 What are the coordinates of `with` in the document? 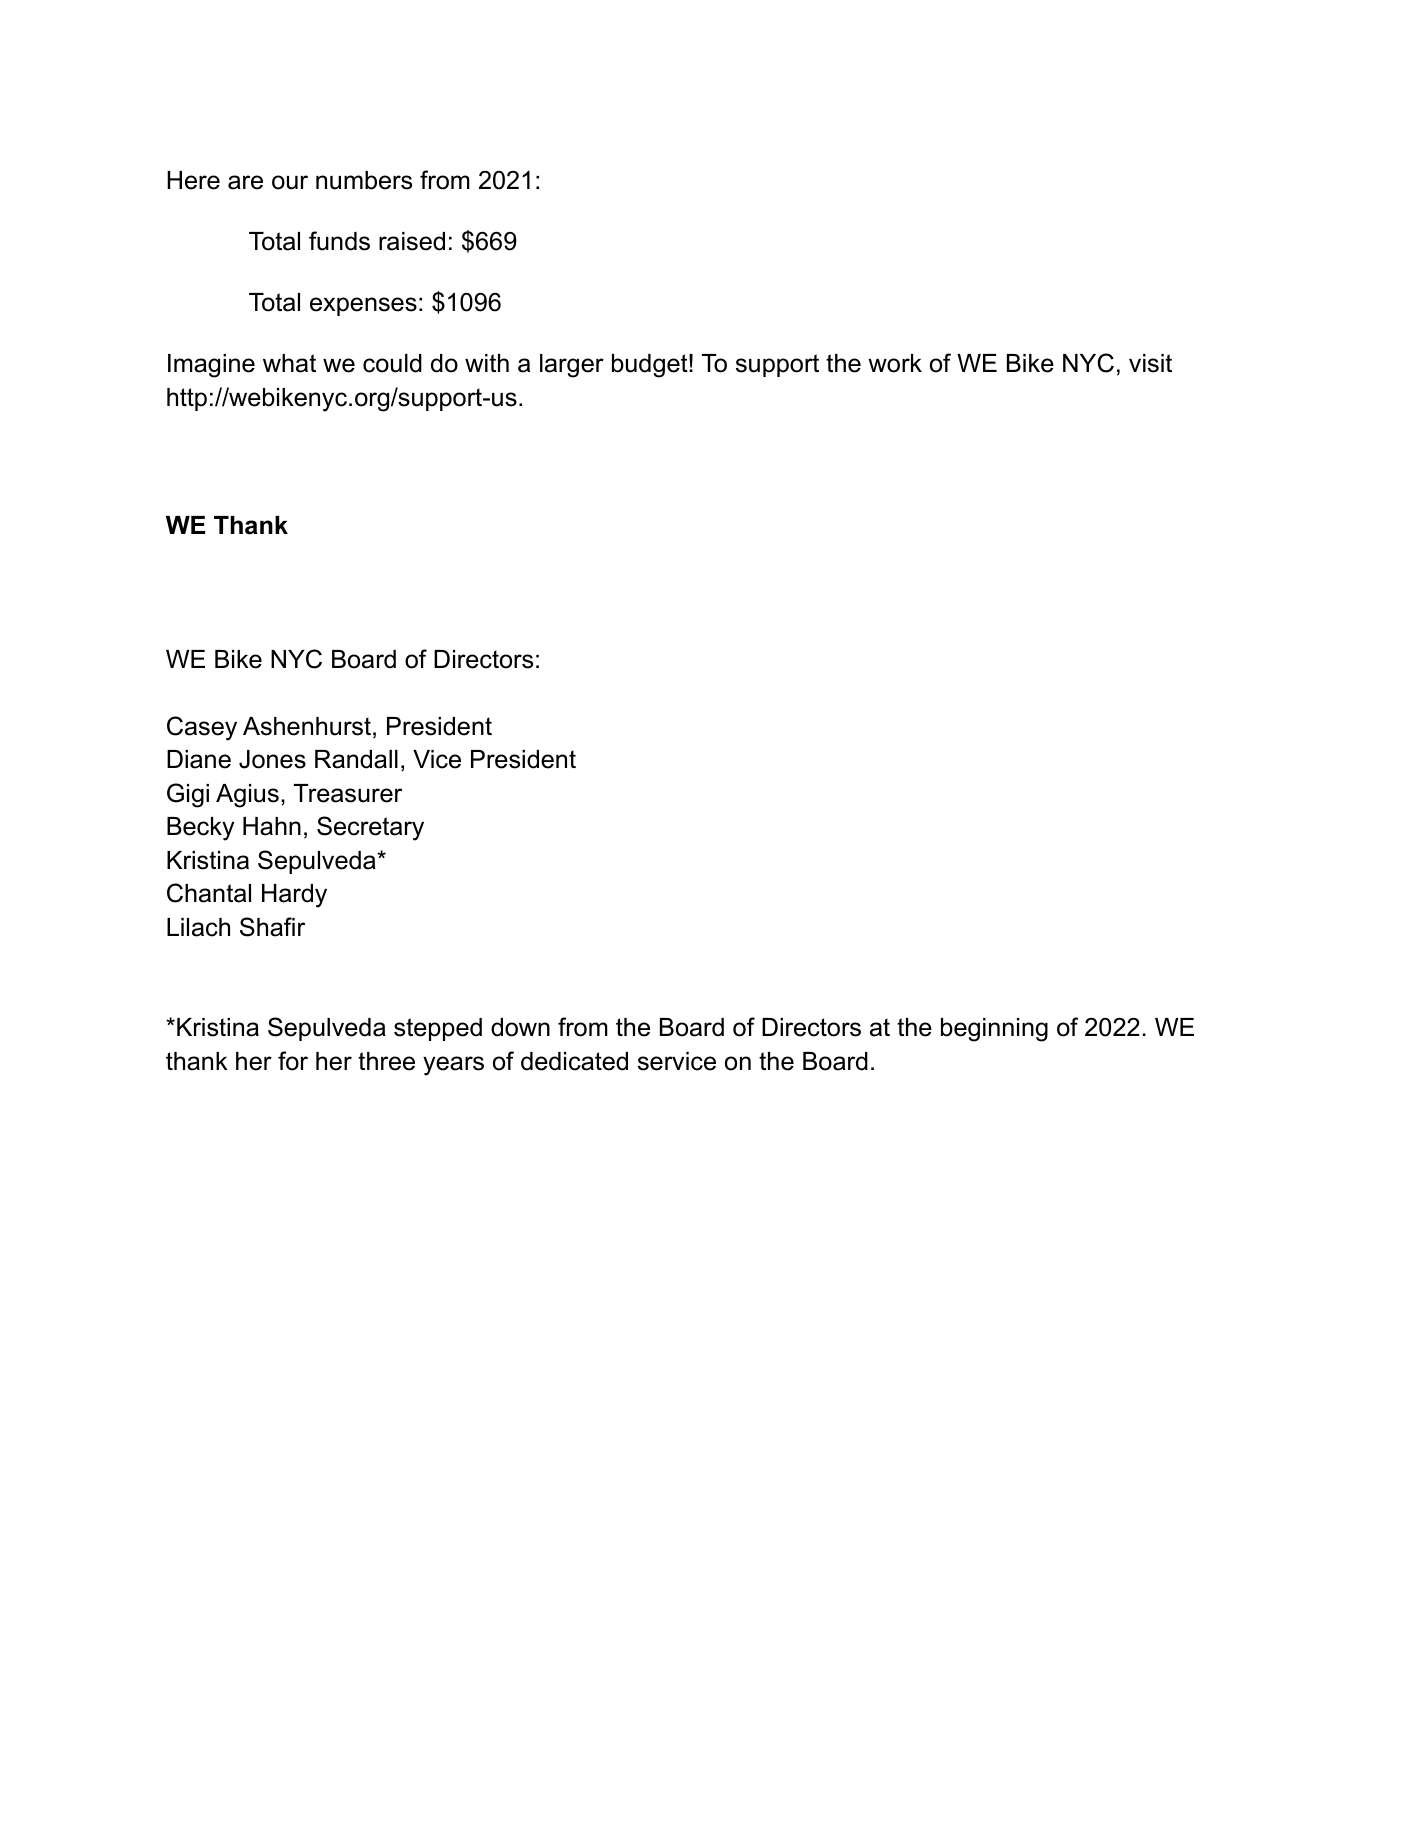 It's located at (487, 363).
